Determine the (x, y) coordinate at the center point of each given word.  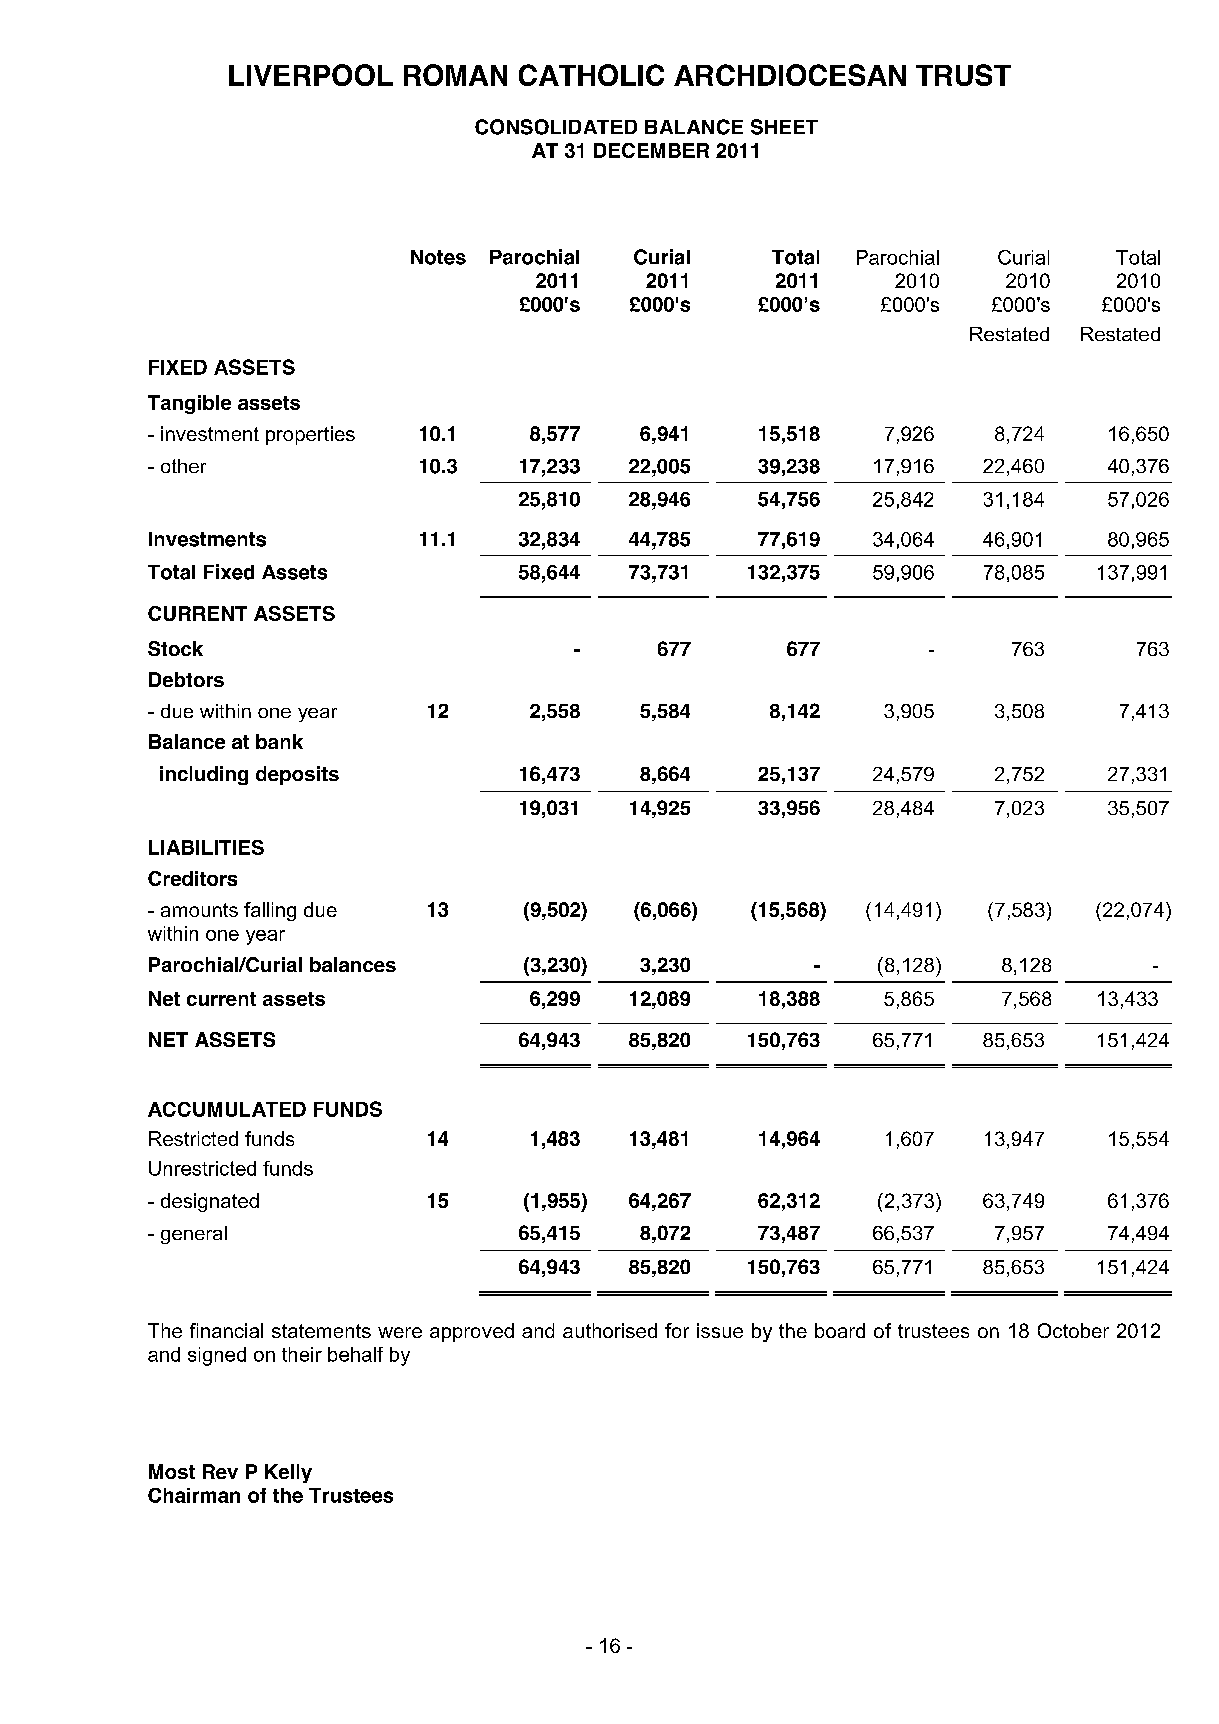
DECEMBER (651, 150)
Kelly (288, 1473)
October (1073, 1330)
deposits (297, 775)
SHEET (784, 127)
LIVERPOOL (311, 75)
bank (279, 741)
